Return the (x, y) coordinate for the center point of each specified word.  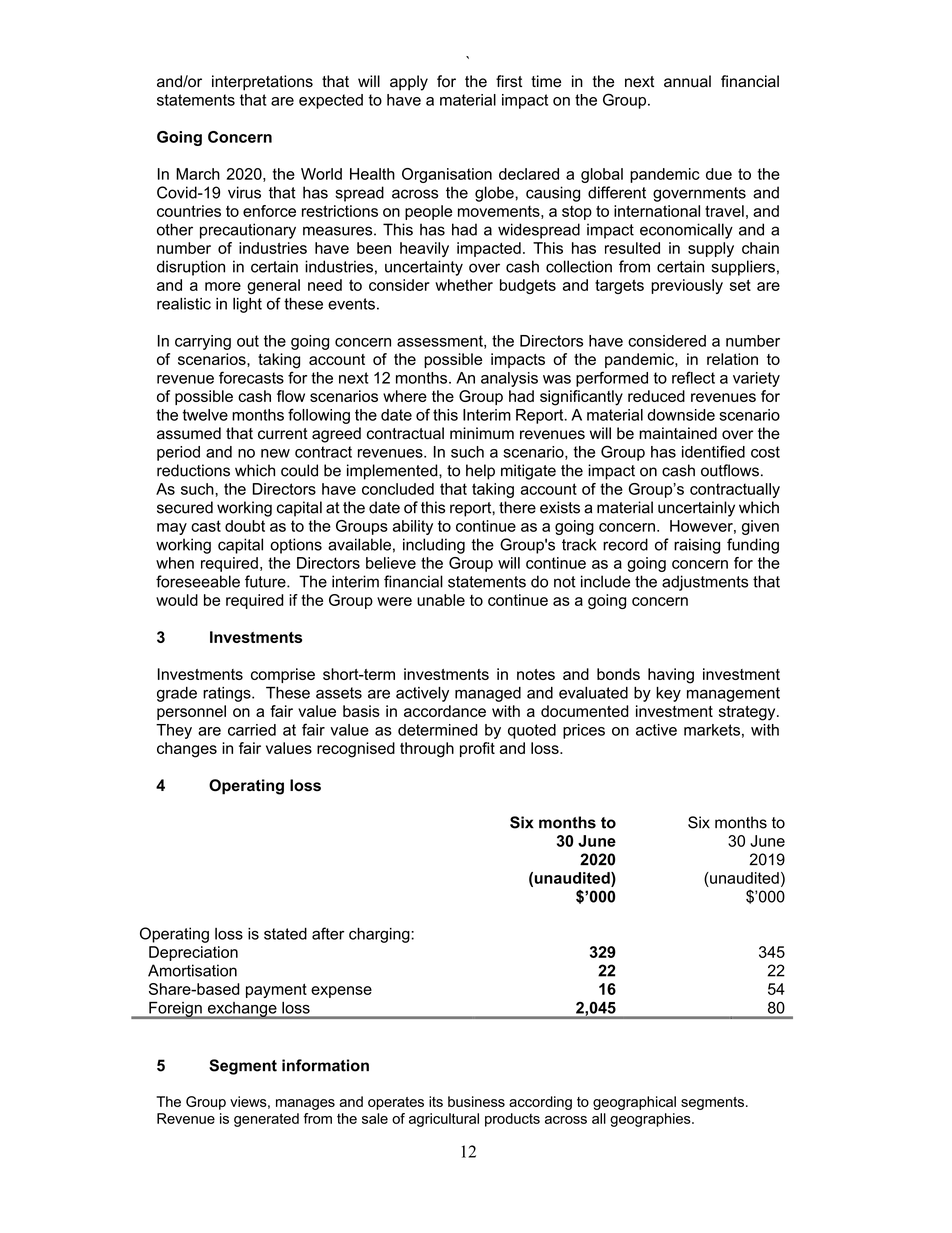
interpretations (262, 83)
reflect (693, 377)
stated (285, 934)
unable (441, 600)
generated (266, 1120)
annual (687, 81)
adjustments (705, 583)
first (509, 81)
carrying (203, 342)
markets (712, 730)
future (266, 581)
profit (477, 749)
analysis (509, 379)
